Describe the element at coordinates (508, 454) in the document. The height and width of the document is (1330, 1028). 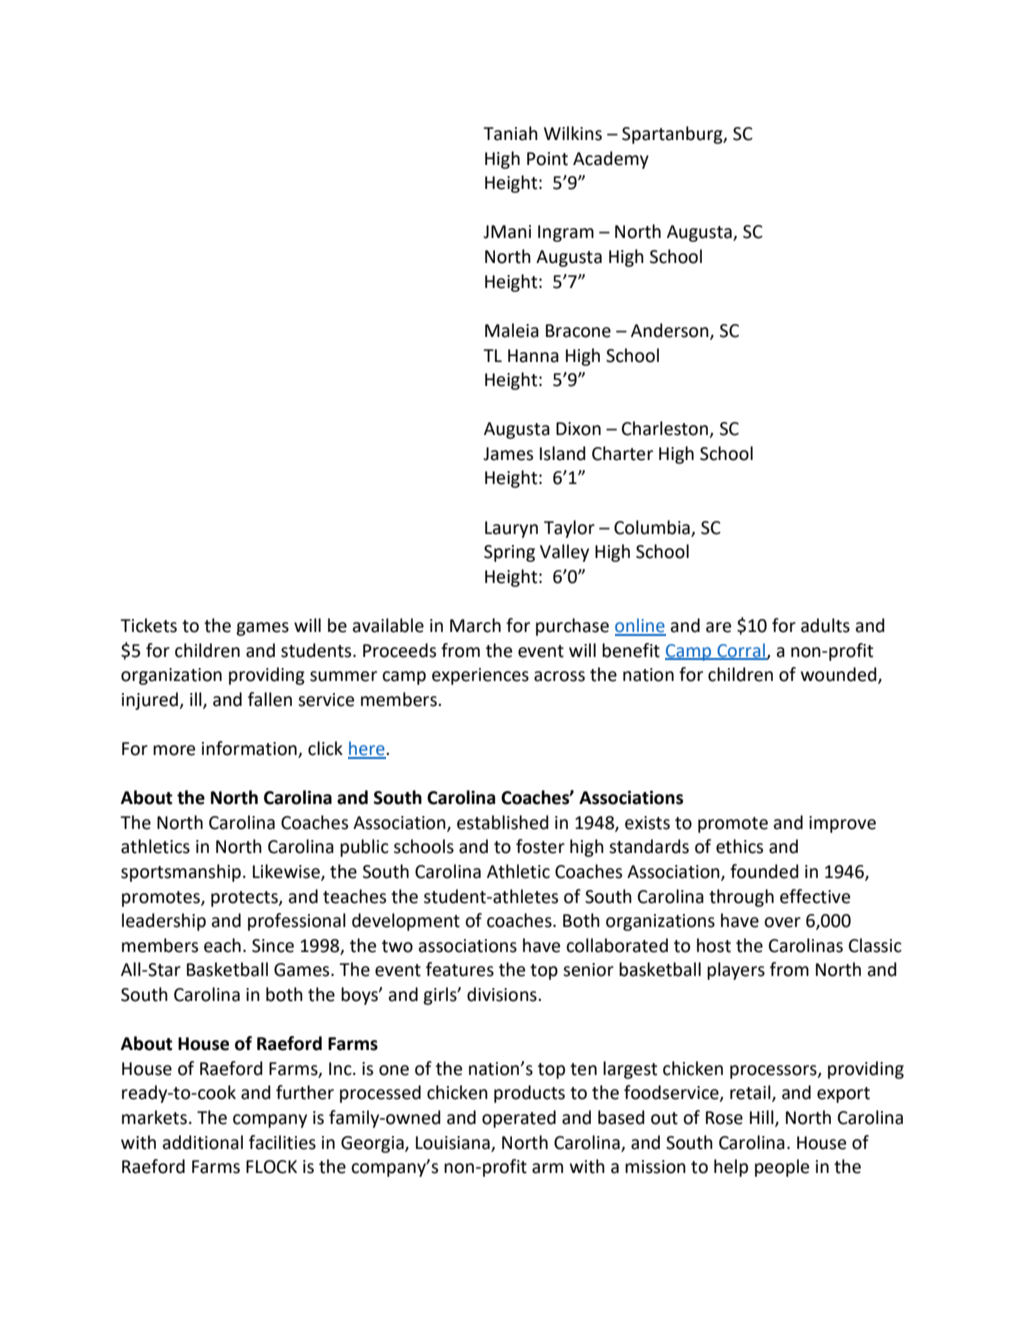
I see `James` at that location.
